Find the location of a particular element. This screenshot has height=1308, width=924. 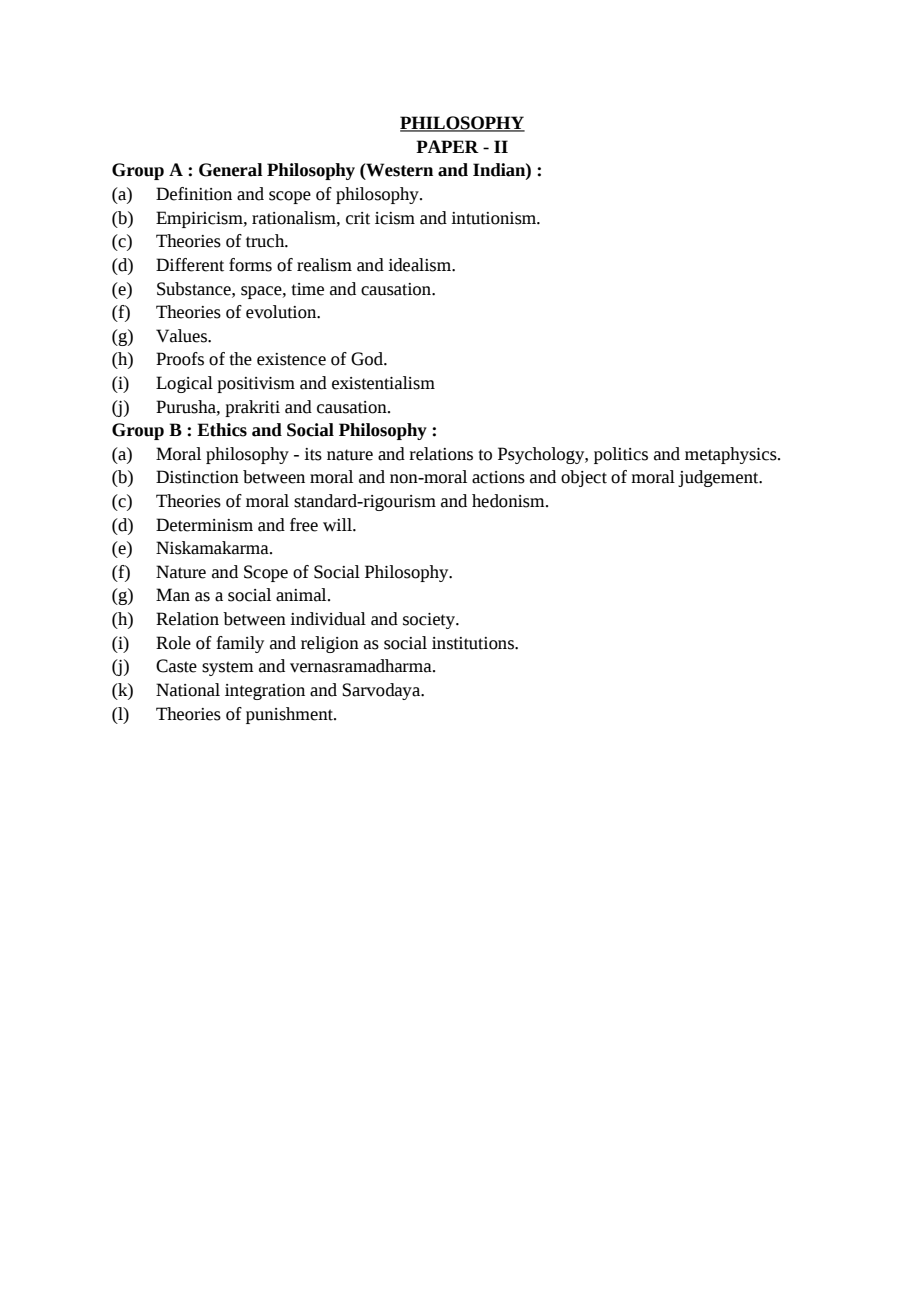

Ethics is located at coordinates (222, 430).
